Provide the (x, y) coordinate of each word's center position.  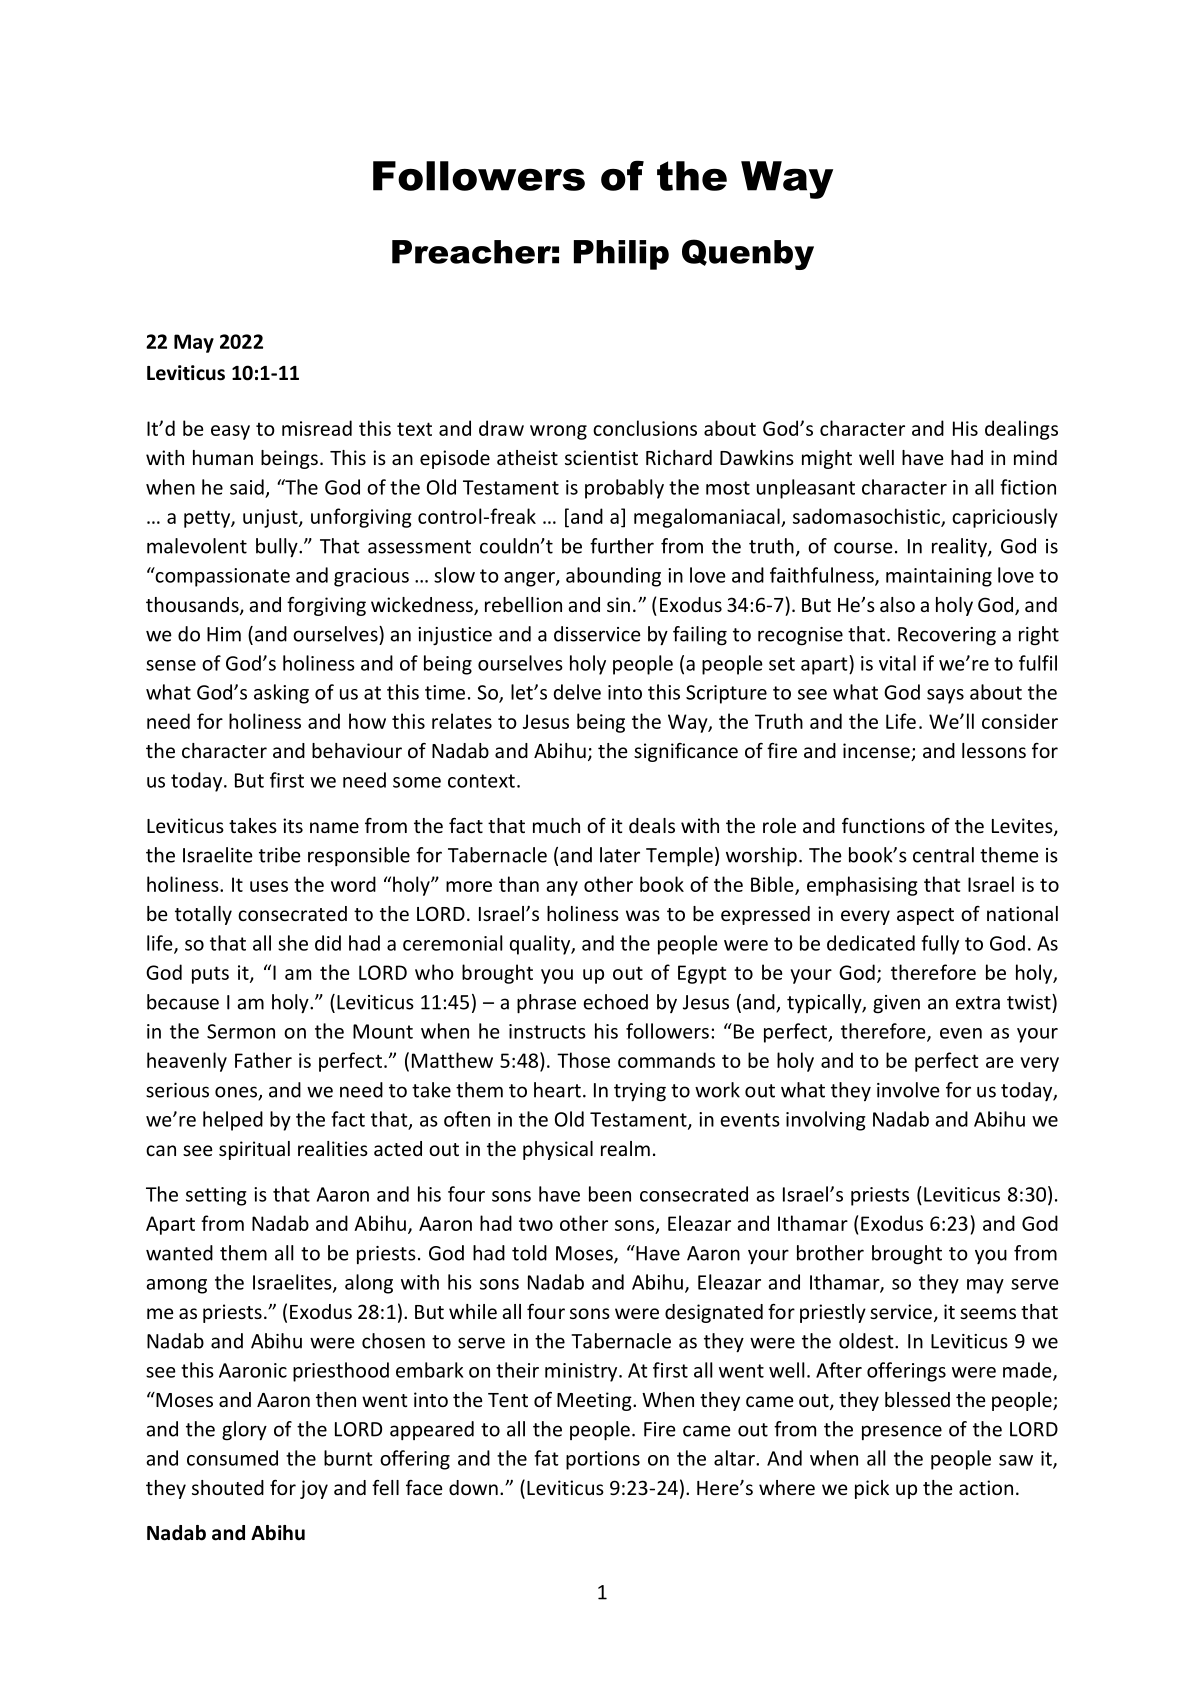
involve (908, 1090)
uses (269, 886)
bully (278, 548)
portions (603, 1460)
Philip (621, 255)
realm (625, 1148)
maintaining (939, 577)
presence (902, 1432)
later (620, 855)
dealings (1021, 430)
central (943, 855)
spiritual (254, 1150)
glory (244, 1431)
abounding (613, 577)
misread (317, 428)
